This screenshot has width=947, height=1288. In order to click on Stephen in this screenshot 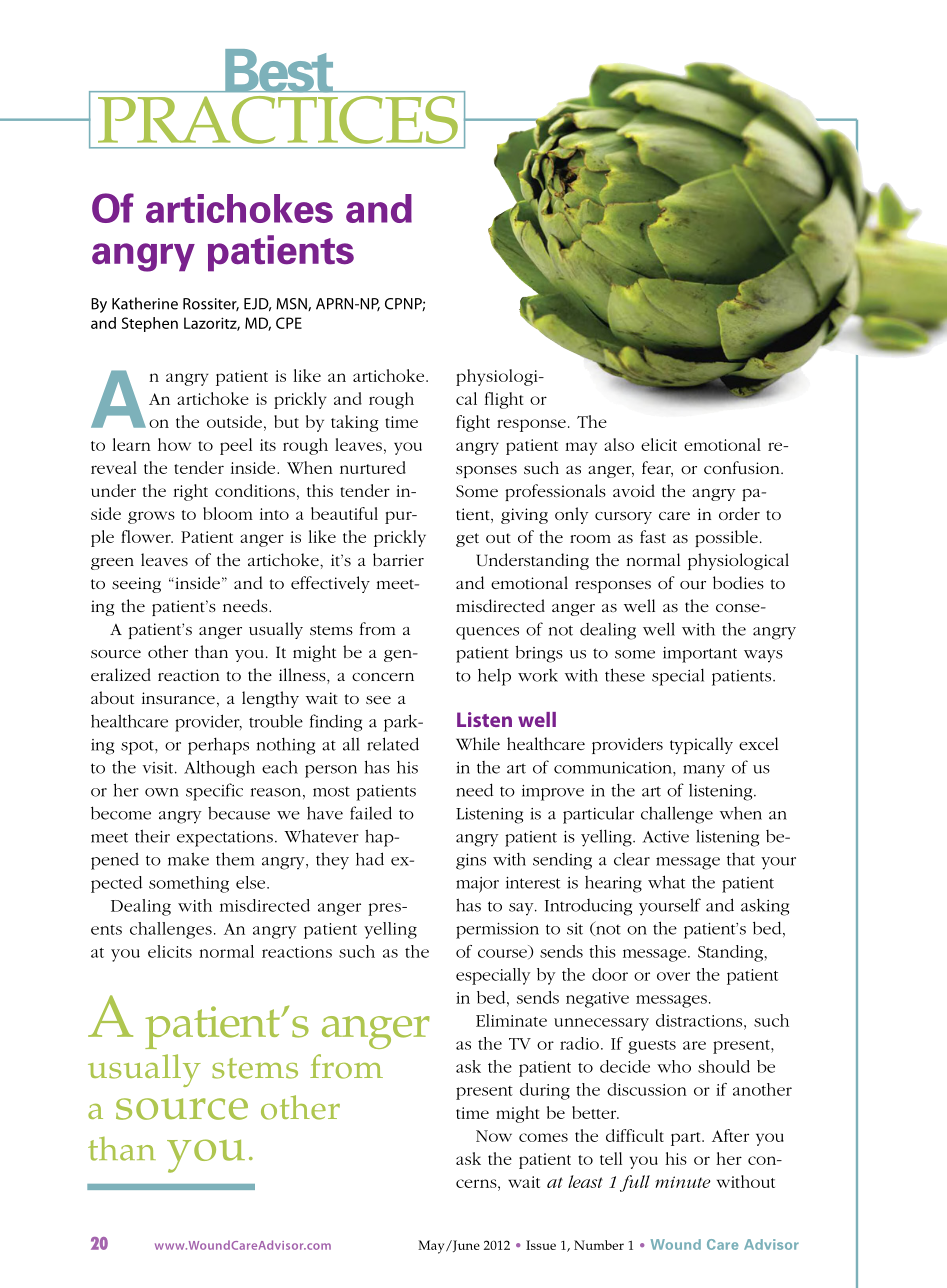, I will do `click(150, 324)`.
